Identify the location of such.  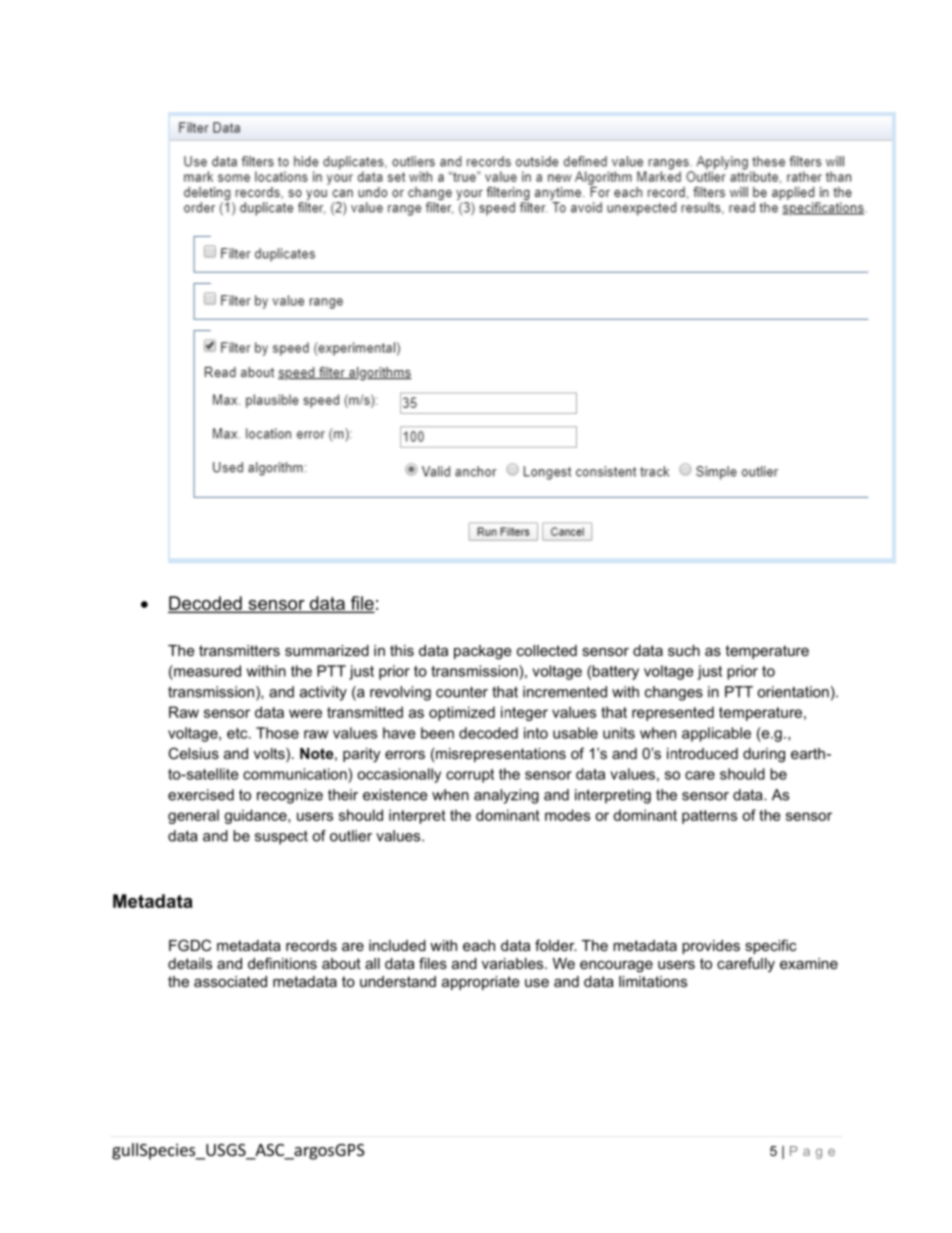
(684, 650).
